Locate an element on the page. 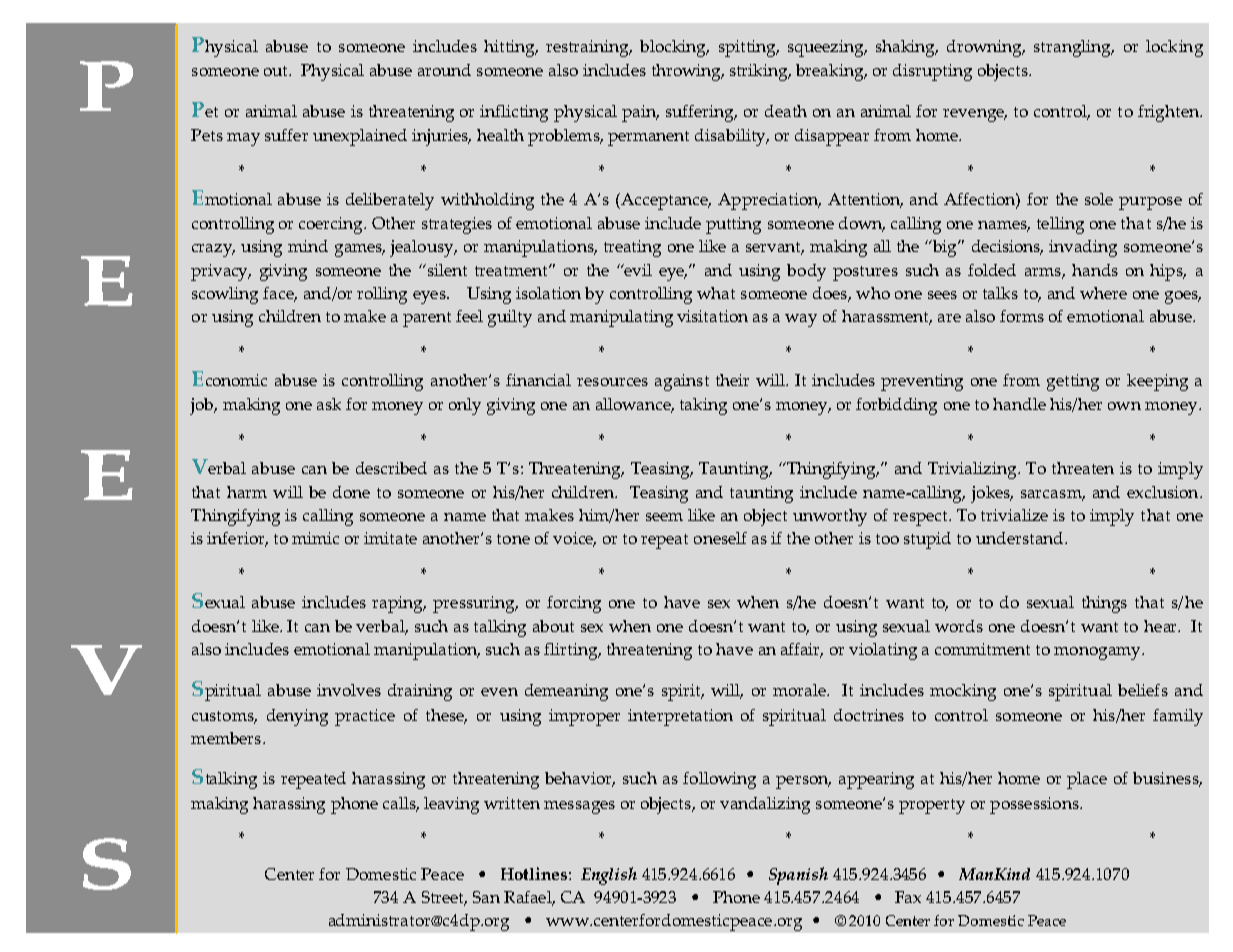 Image resolution: width=1233 pixels, height=952 pixels. done is located at coordinates (351, 492).
